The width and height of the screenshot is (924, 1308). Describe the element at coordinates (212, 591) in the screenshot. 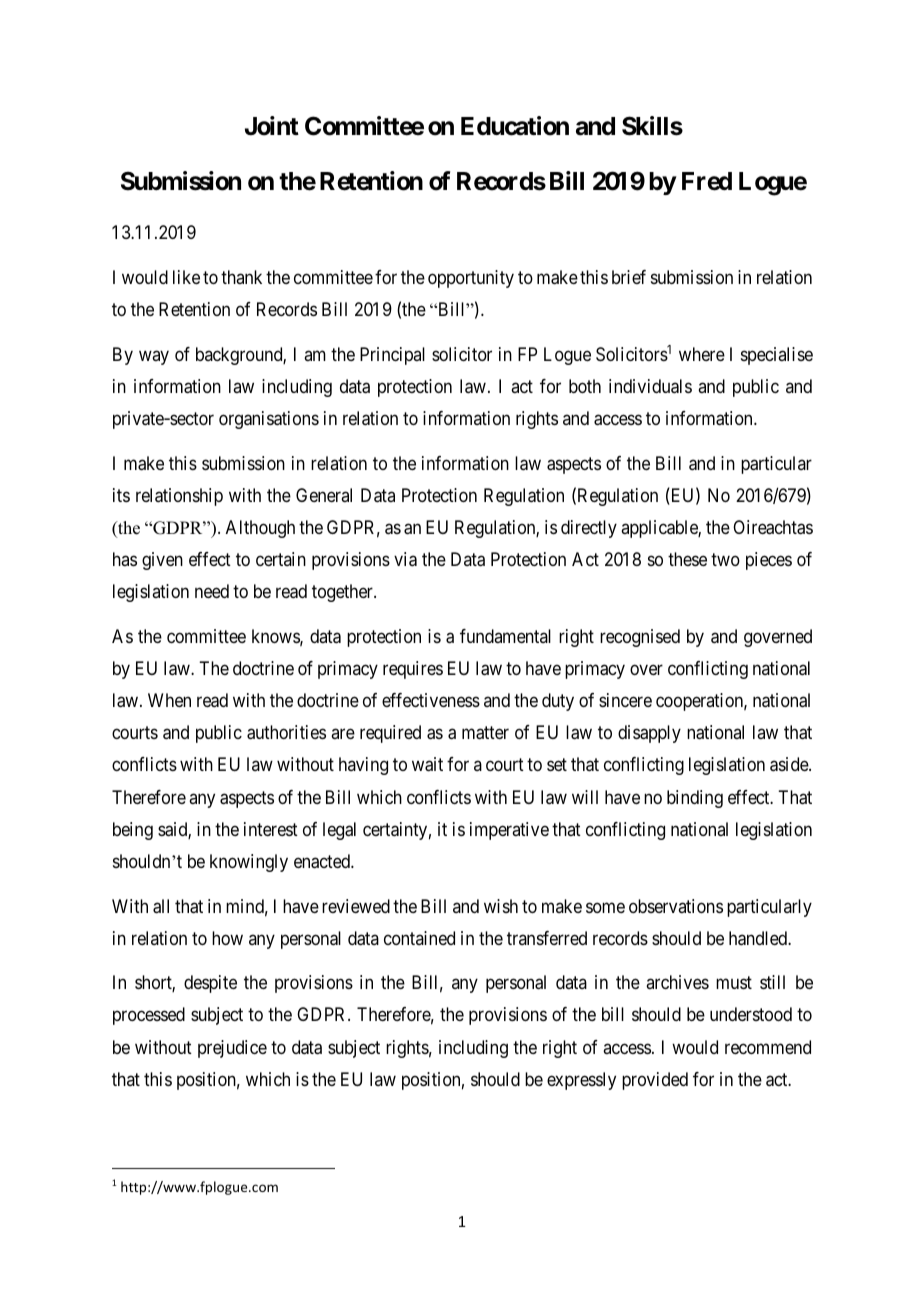

I see `need` at that location.
